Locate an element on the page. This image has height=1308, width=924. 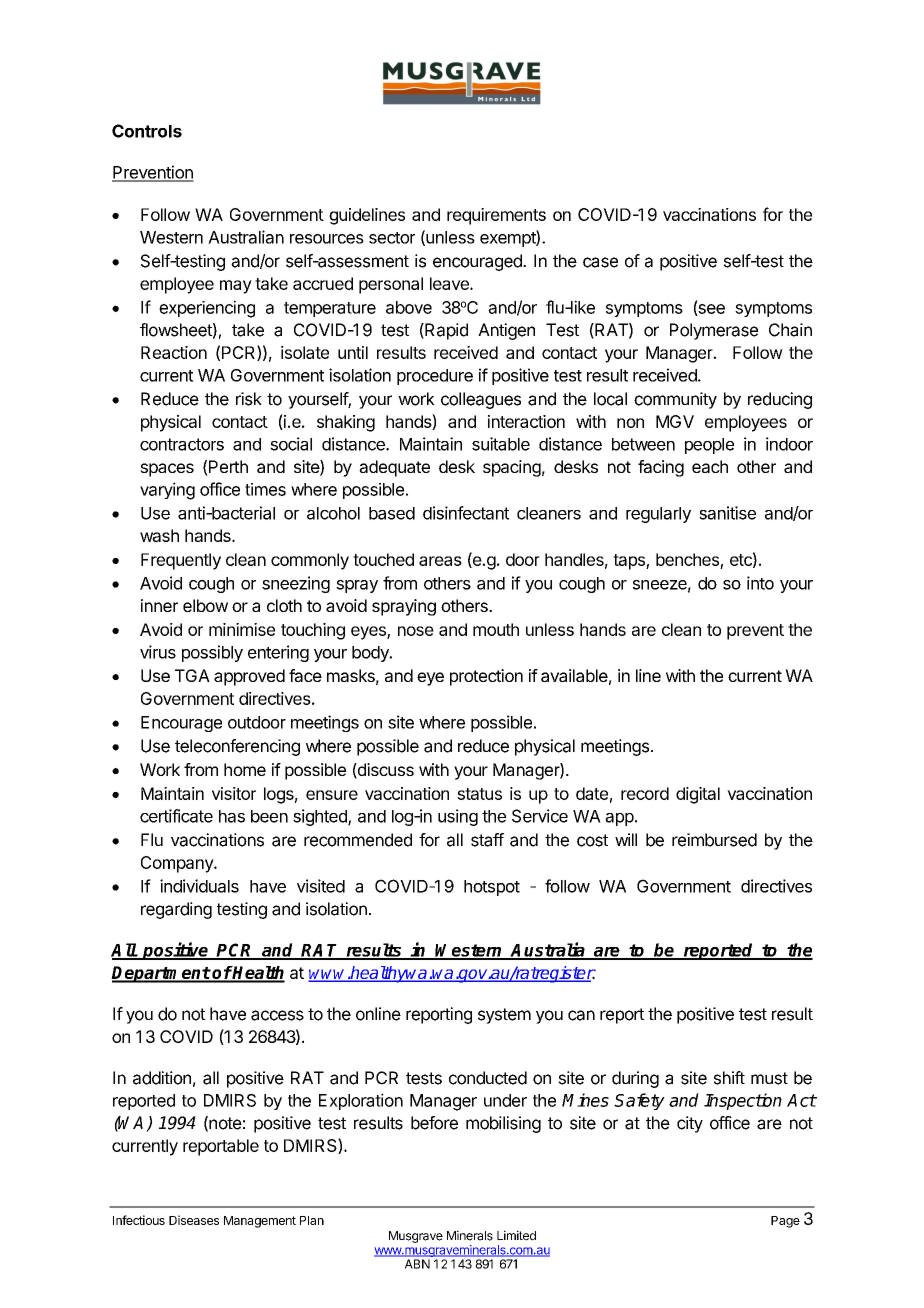
Diseases is located at coordinates (194, 1220).
